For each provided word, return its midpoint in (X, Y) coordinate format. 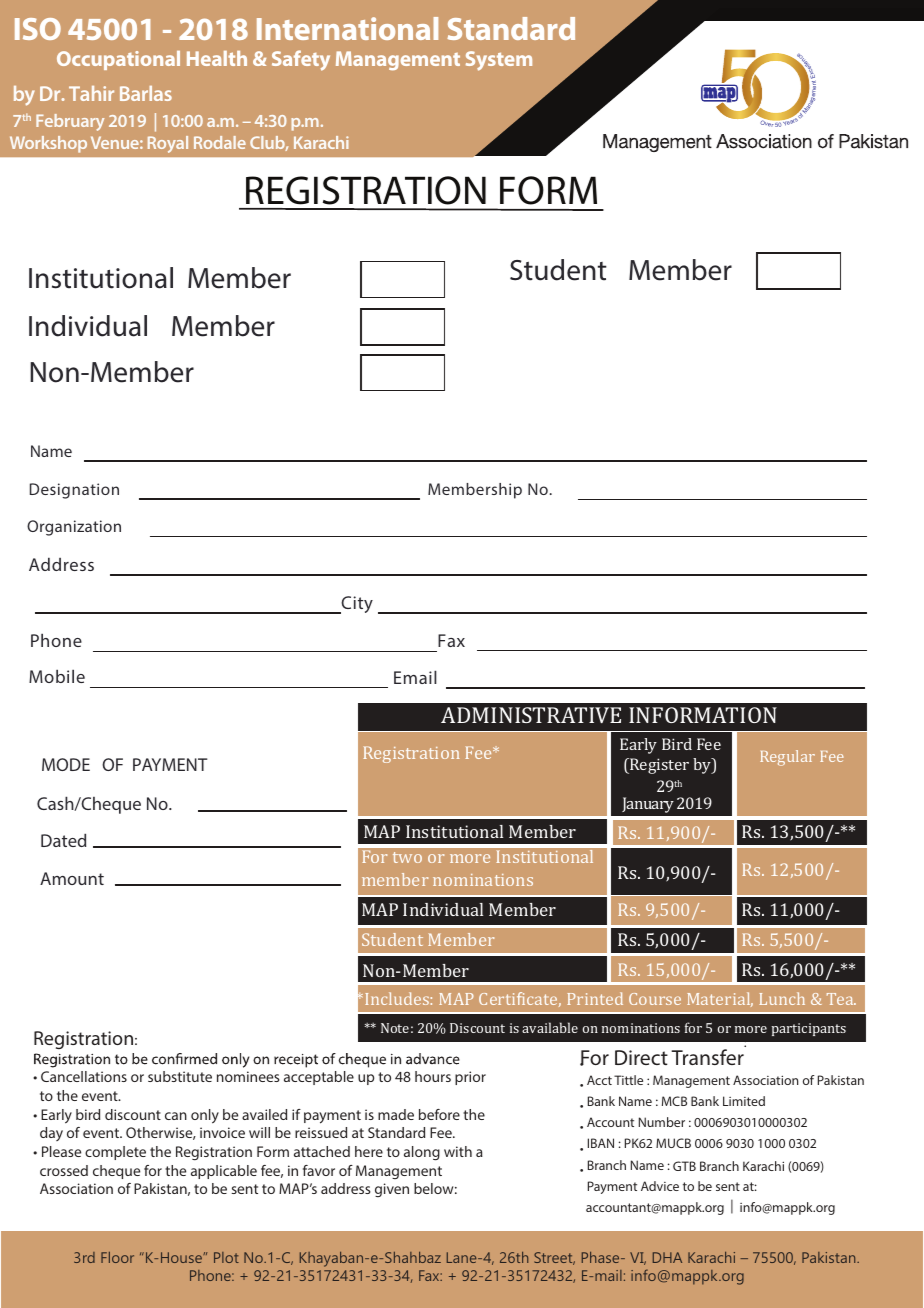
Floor (117, 1257)
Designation (74, 491)
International (347, 28)
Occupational (118, 60)
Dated (63, 840)
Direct (641, 1057)
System (499, 61)
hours (433, 1076)
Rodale (220, 142)
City (356, 605)
